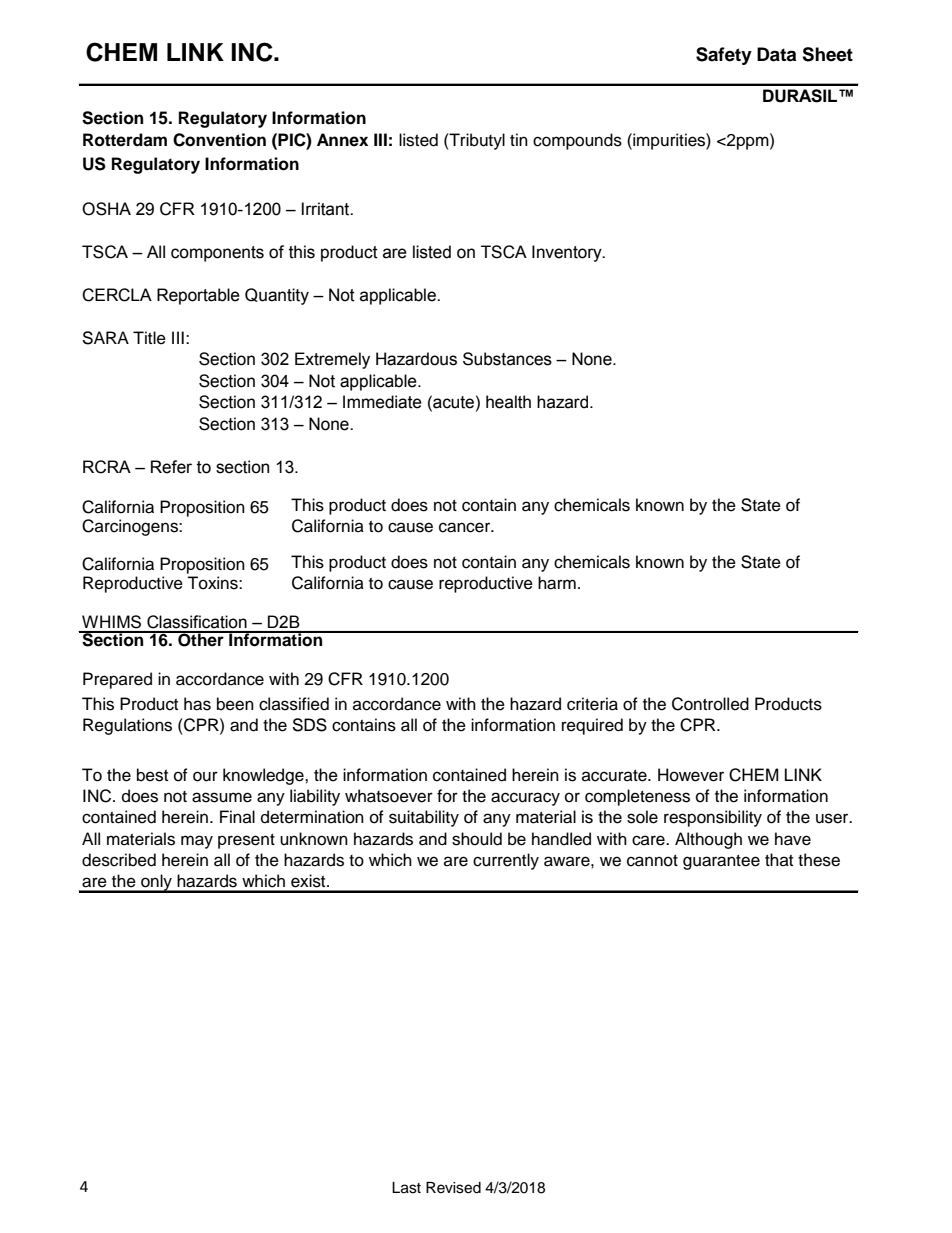 The image size is (952, 1233). What do you see at coordinates (710, 704) in the screenshot?
I see `Controlled` at bounding box center [710, 704].
